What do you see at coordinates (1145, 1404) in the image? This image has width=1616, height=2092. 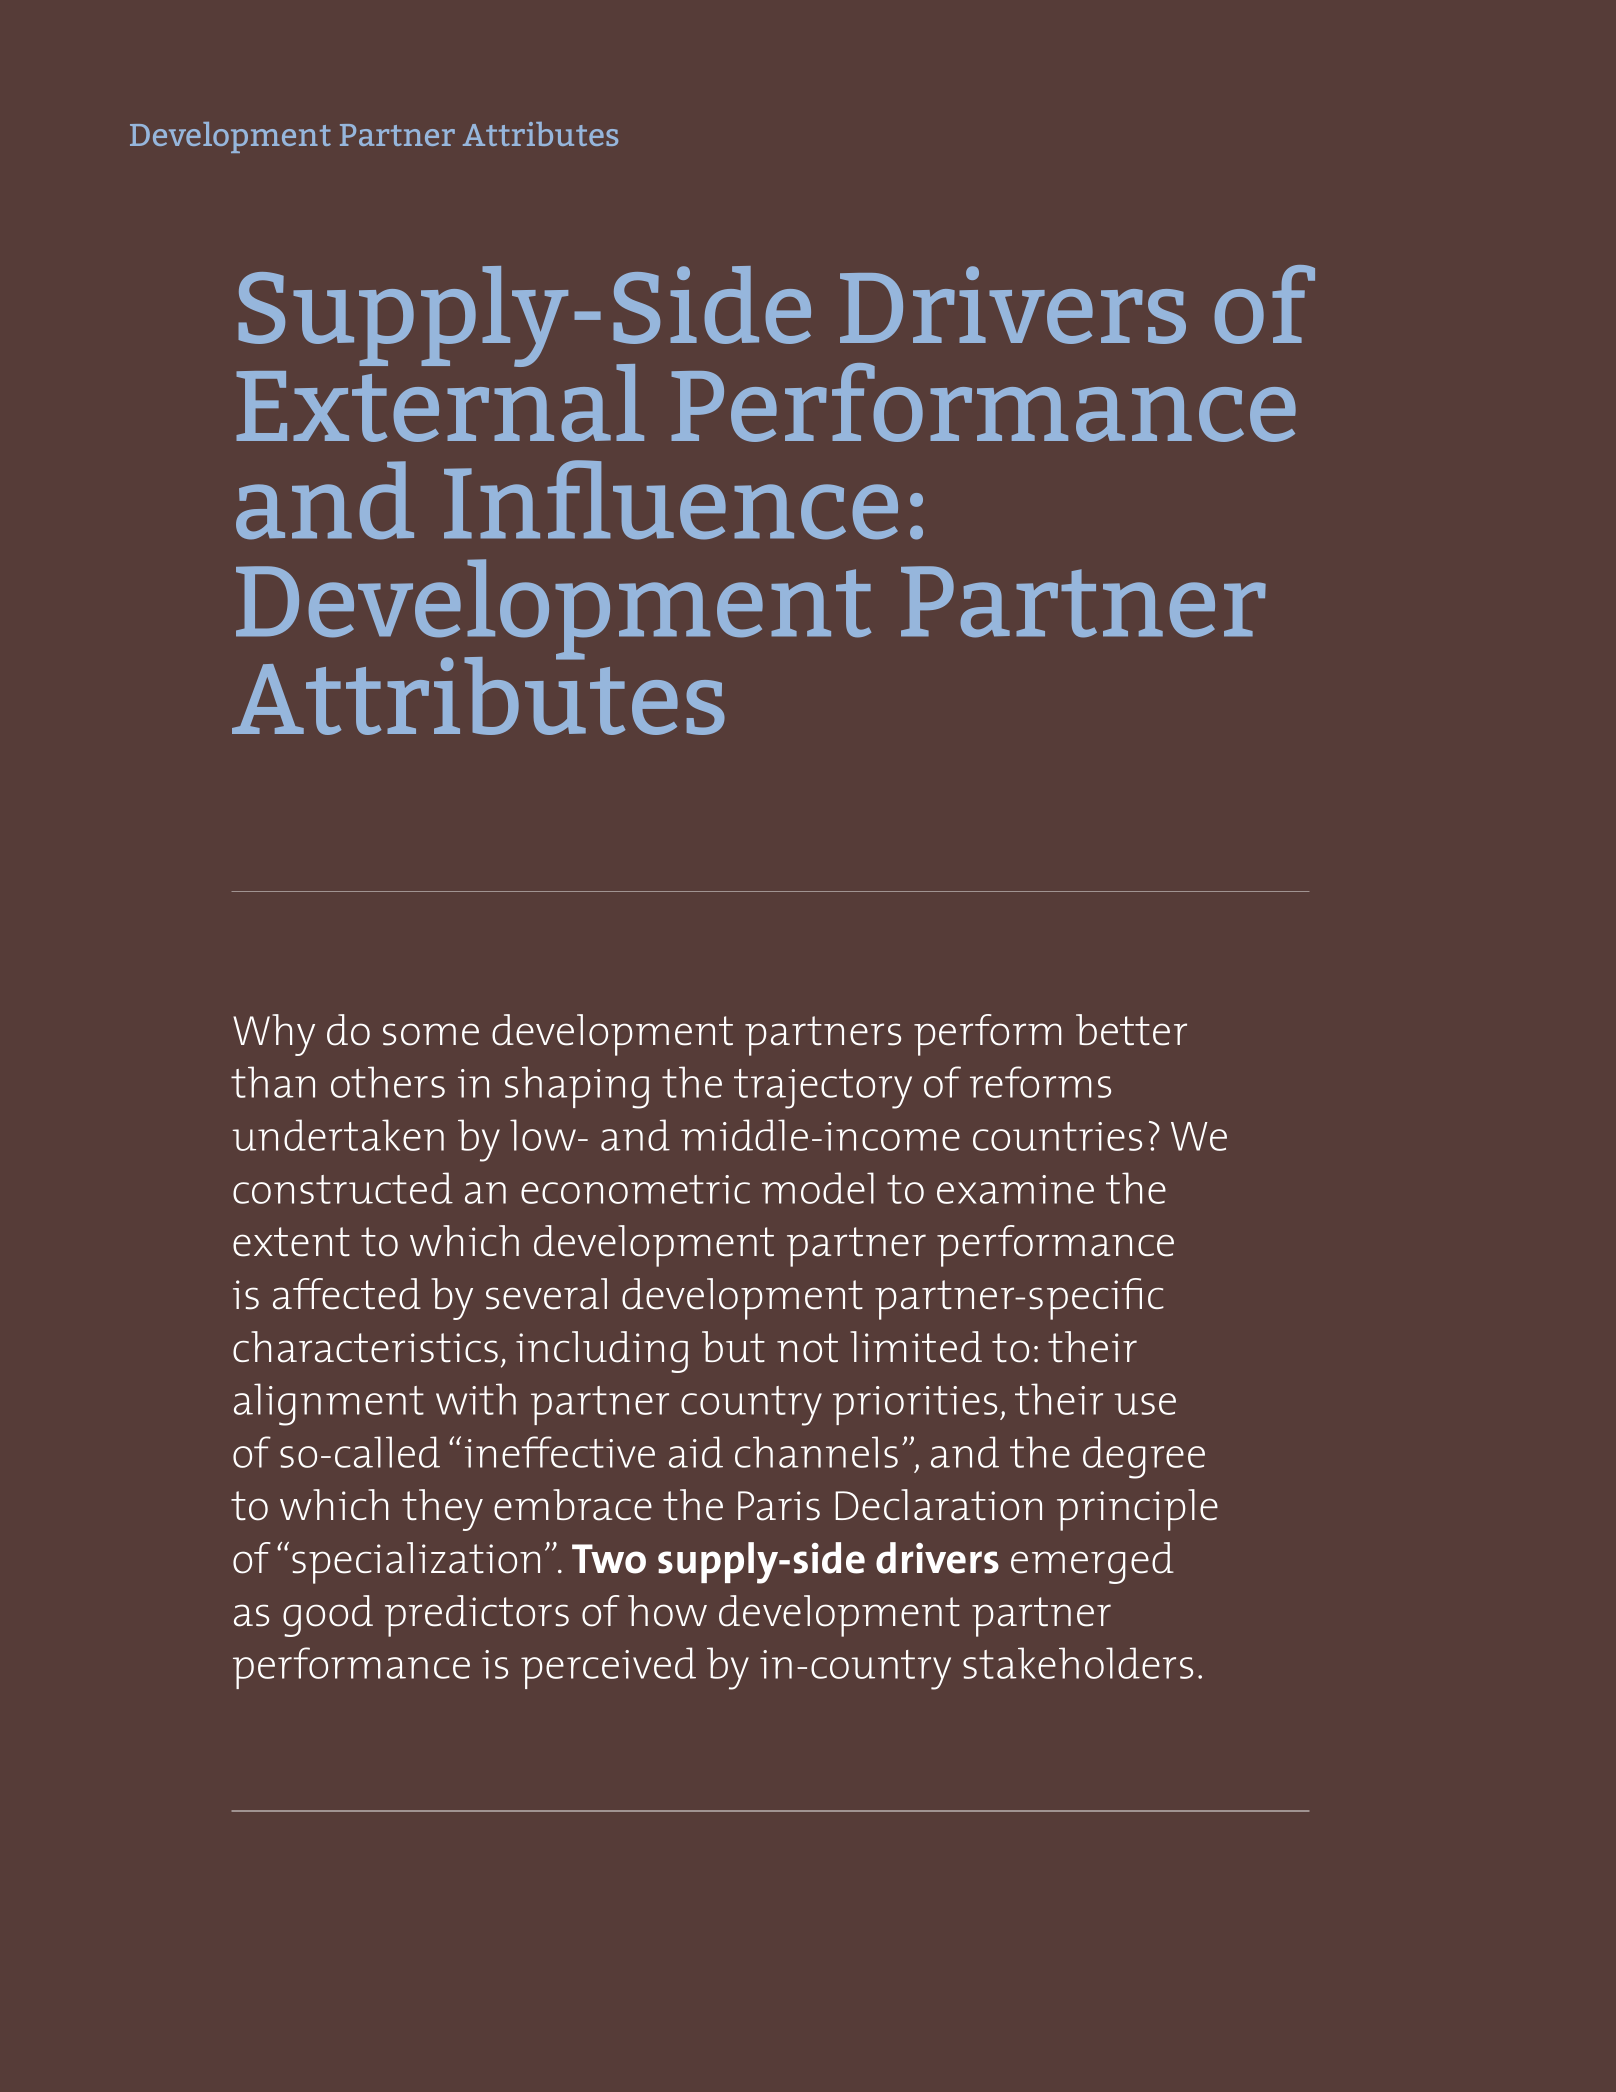 I see `use` at bounding box center [1145, 1404].
